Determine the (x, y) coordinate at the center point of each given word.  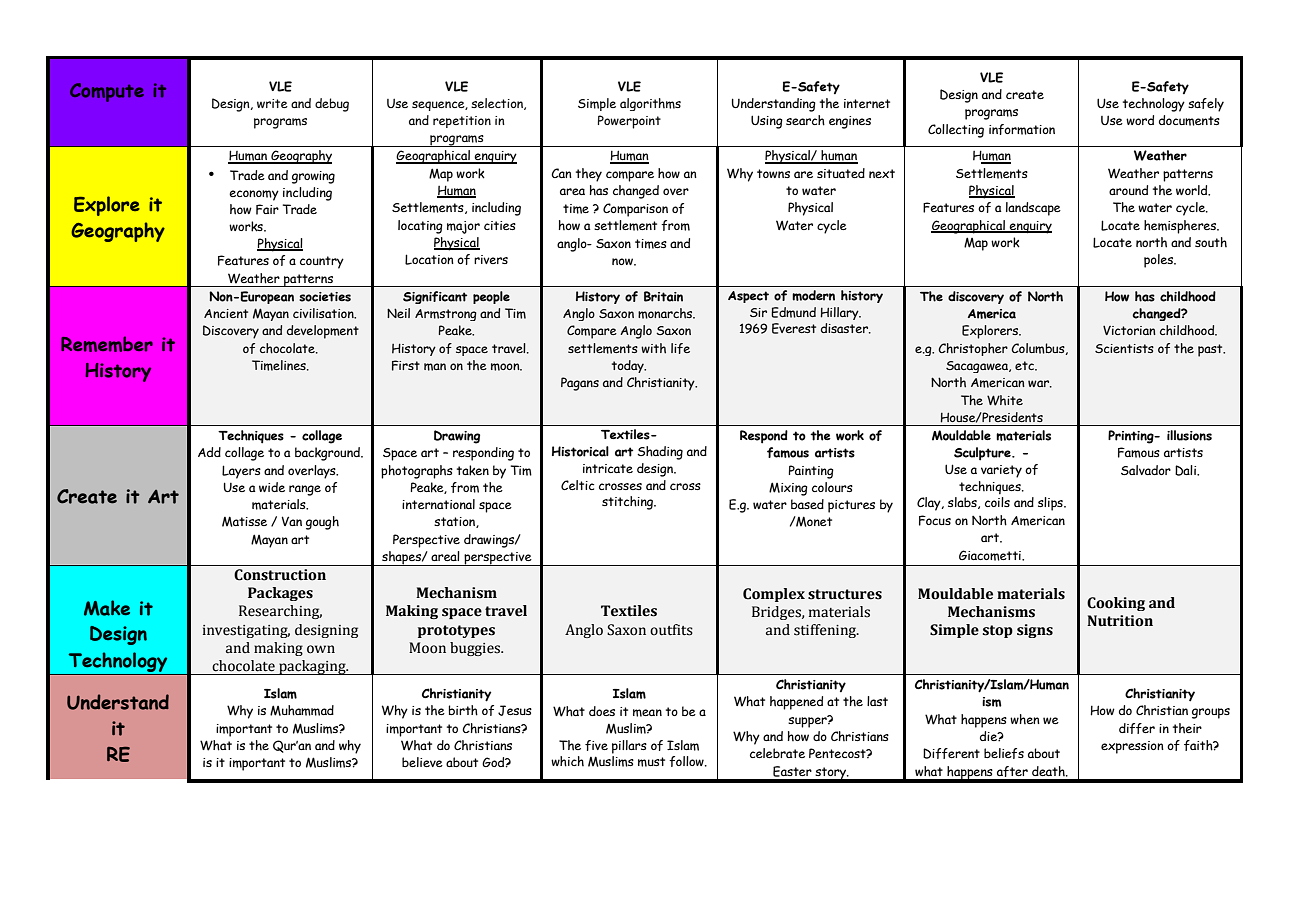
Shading (660, 453)
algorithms (650, 104)
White (1005, 400)
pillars (629, 747)
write (272, 103)
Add (209, 452)
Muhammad (302, 710)
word (1140, 120)
